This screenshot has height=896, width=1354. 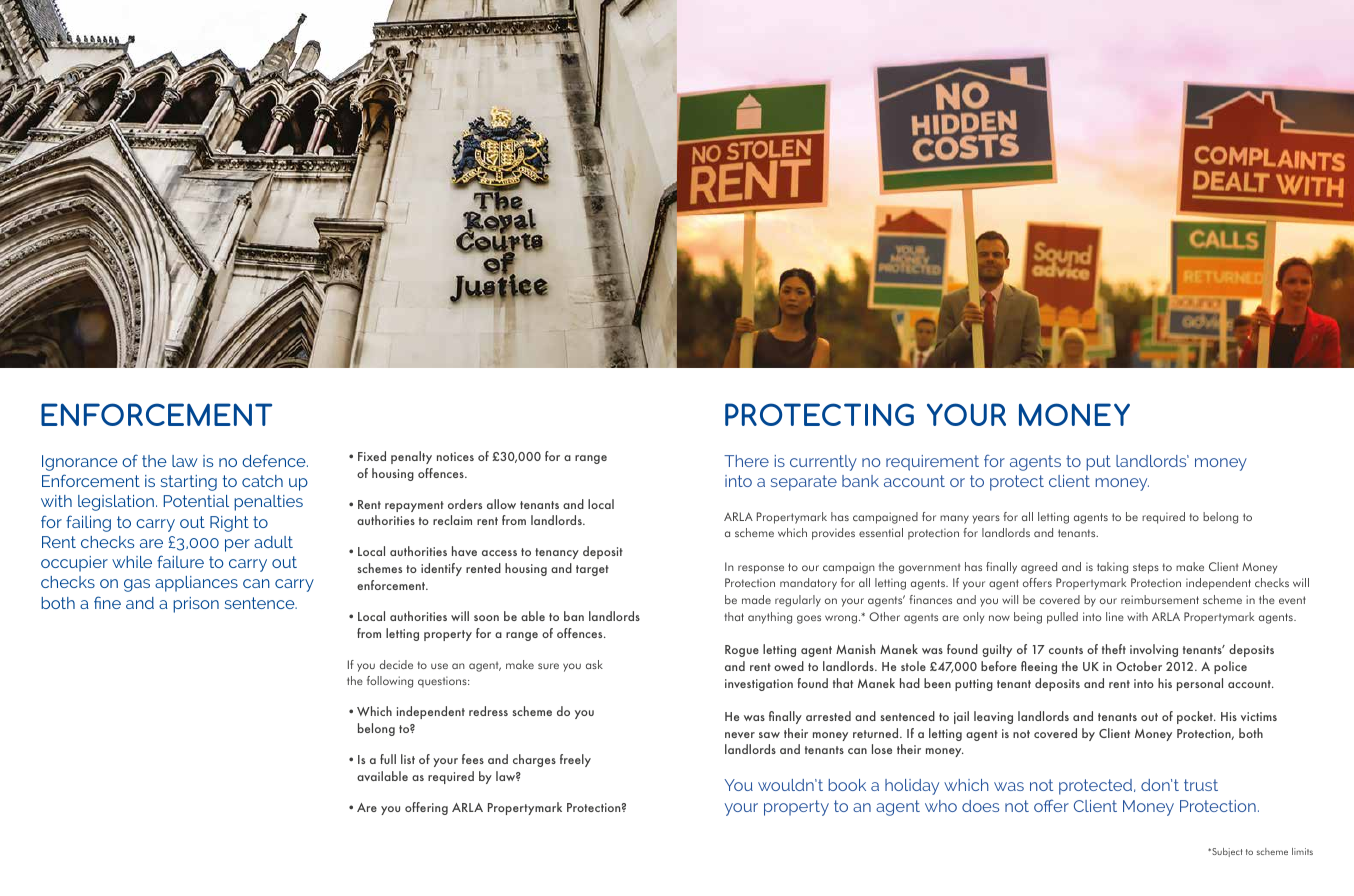 What do you see at coordinates (1259, 716) in the screenshot?
I see `victims` at bounding box center [1259, 716].
